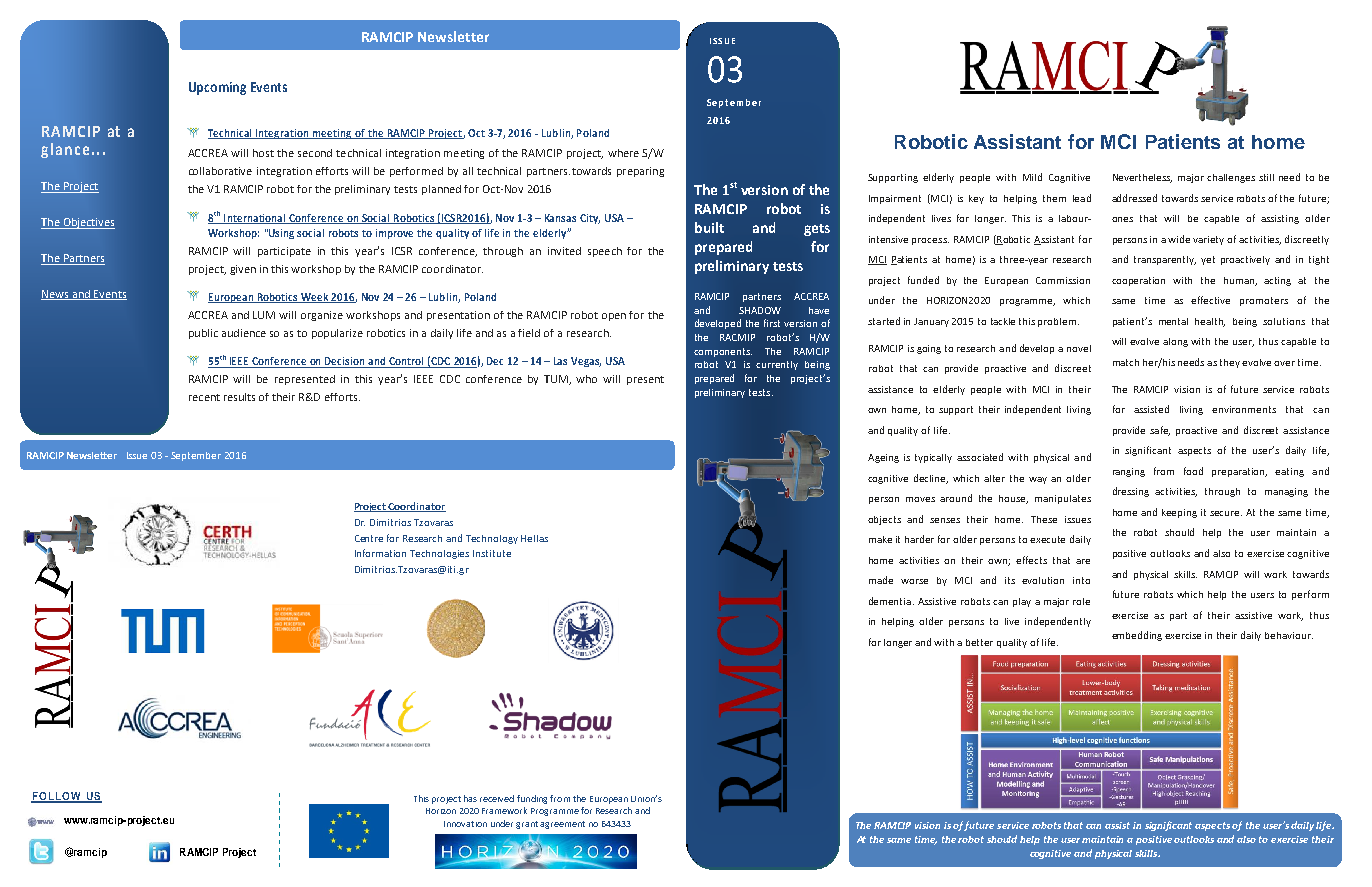 The image size is (1372, 887). What do you see at coordinates (883, 458) in the page?
I see `Ageing` at bounding box center [883, 458].
